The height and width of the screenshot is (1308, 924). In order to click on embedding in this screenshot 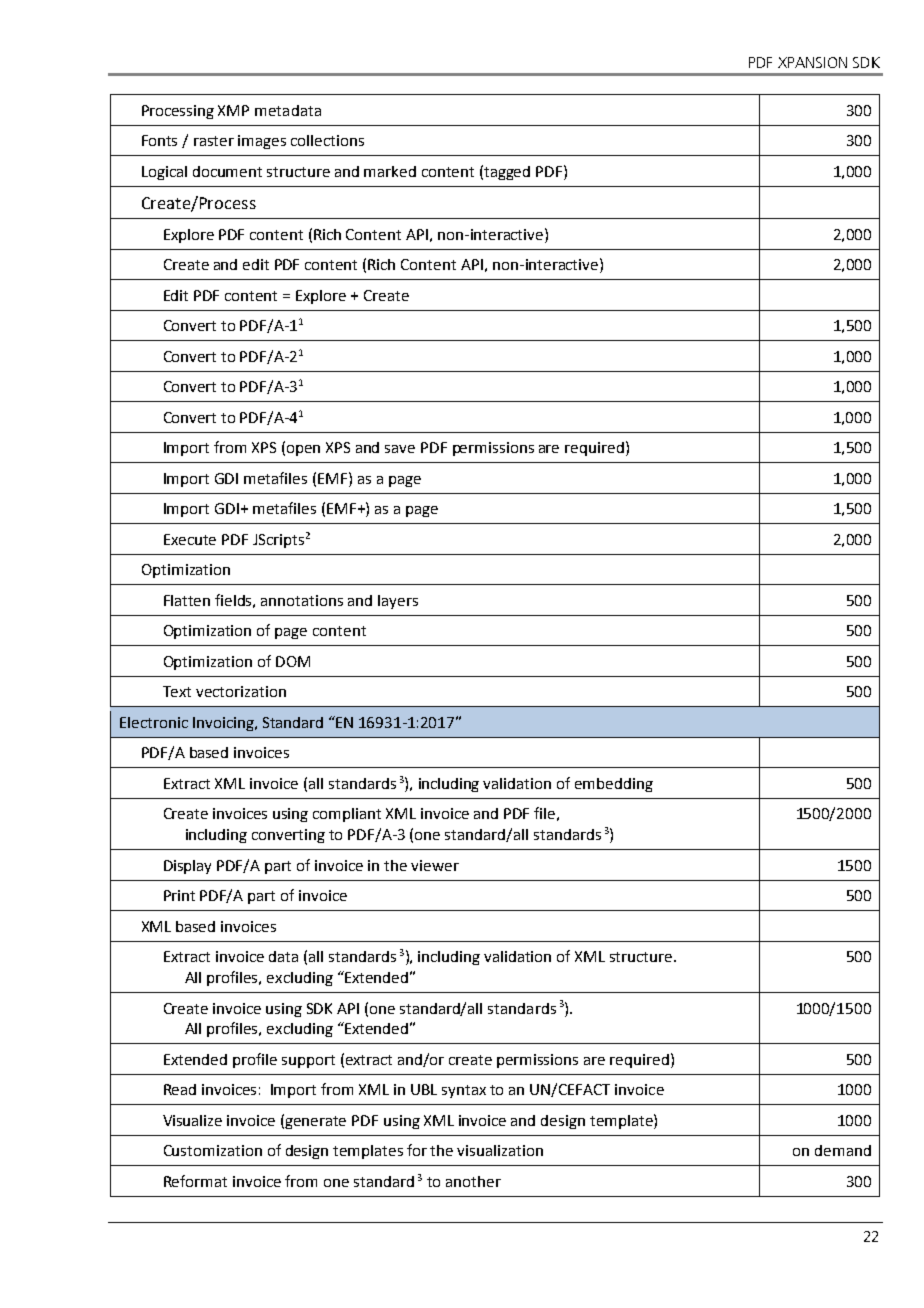, I will do `click(614, 785)`.
